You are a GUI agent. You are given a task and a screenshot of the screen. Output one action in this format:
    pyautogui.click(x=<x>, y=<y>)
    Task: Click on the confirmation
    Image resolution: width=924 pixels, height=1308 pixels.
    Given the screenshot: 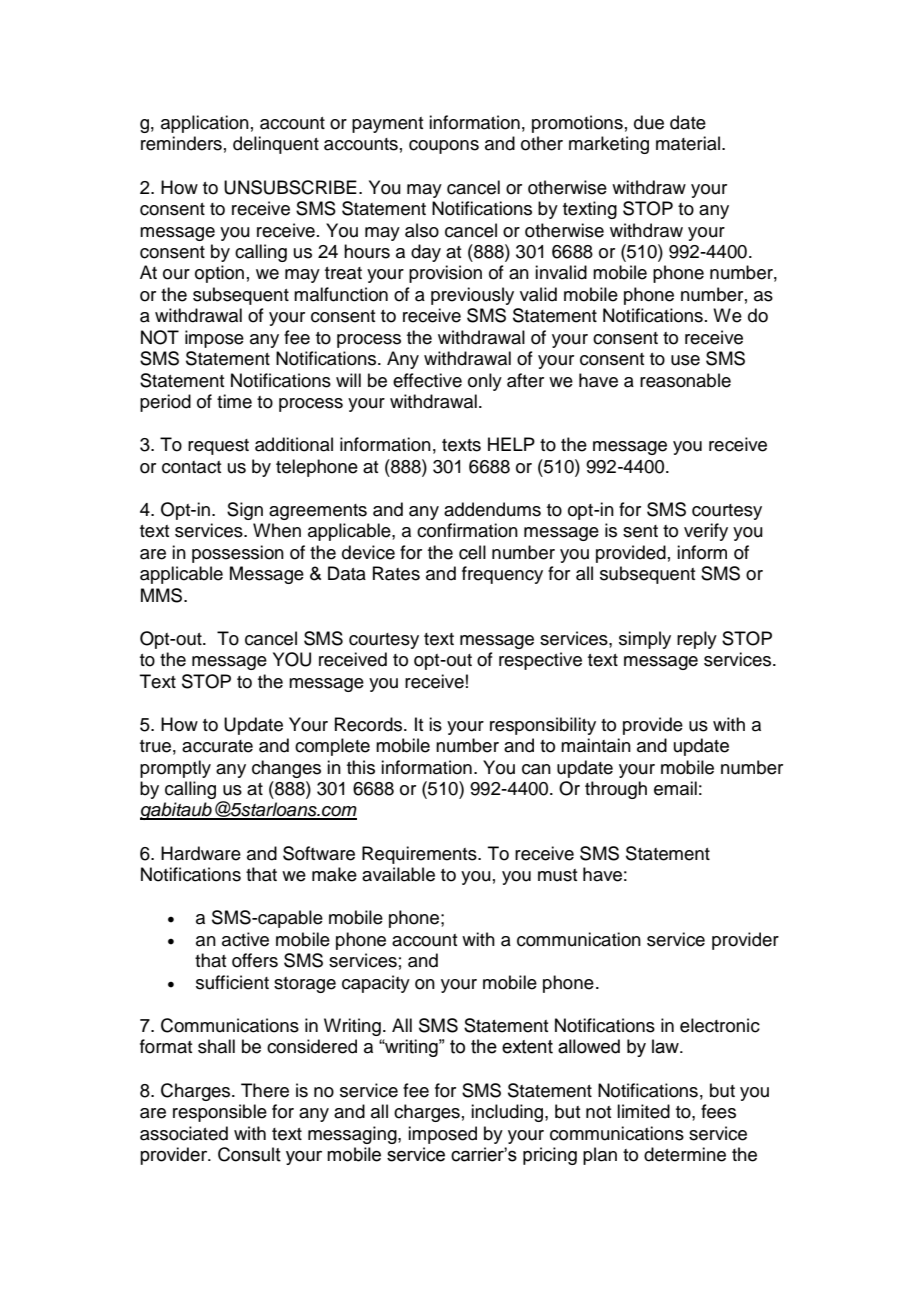 What is the action you would take?
    pyautogui.click(x=467, y=530)
